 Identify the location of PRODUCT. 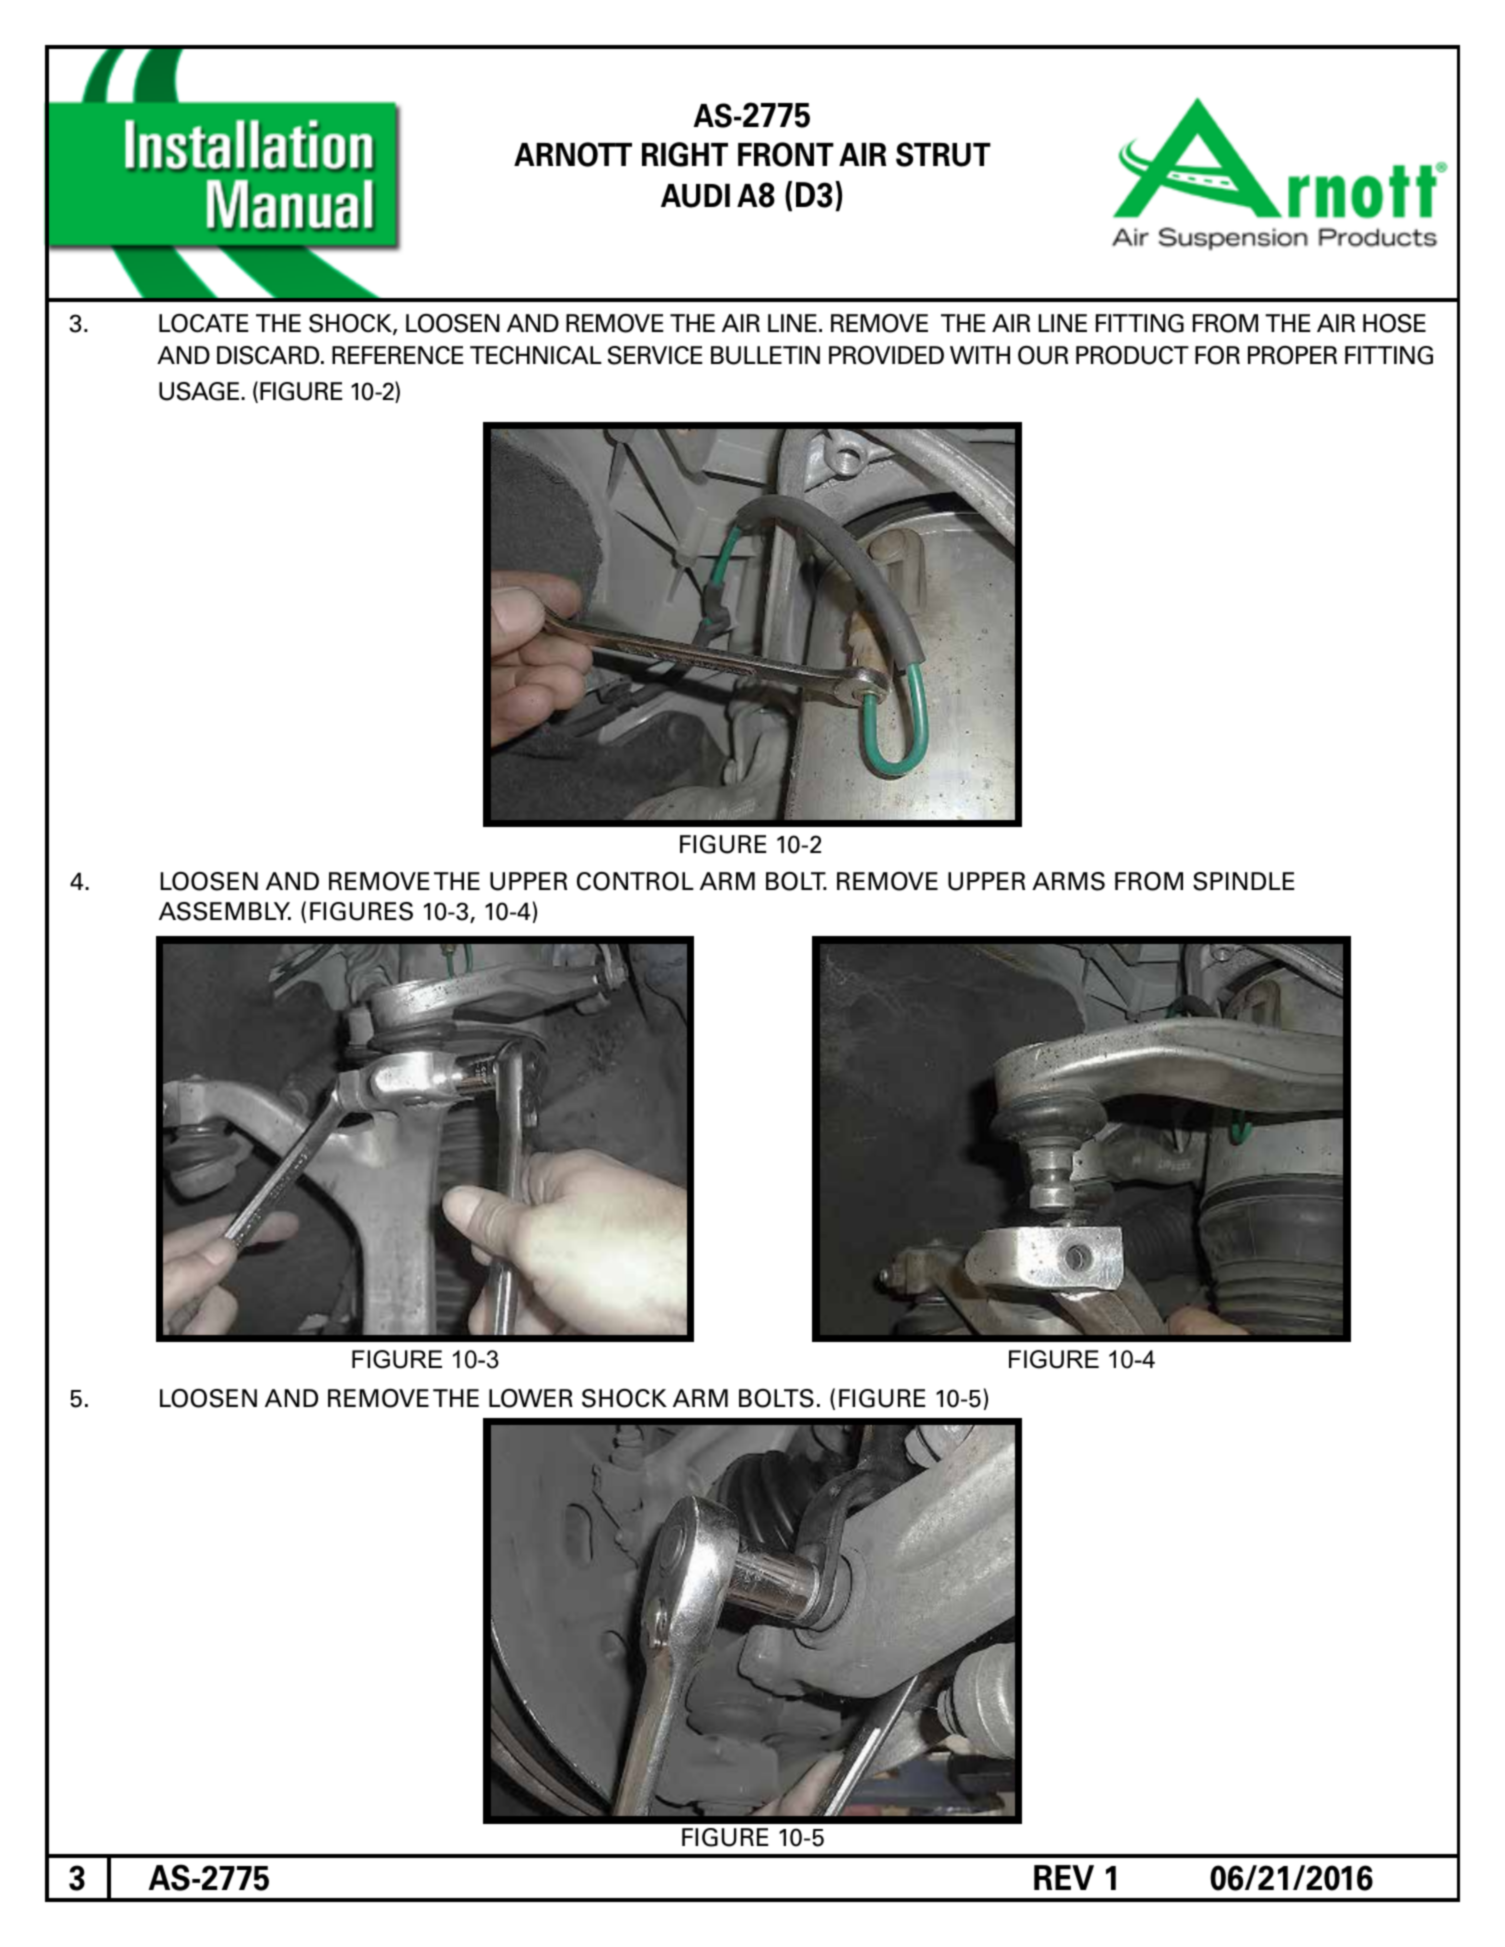
(1132, 355).
